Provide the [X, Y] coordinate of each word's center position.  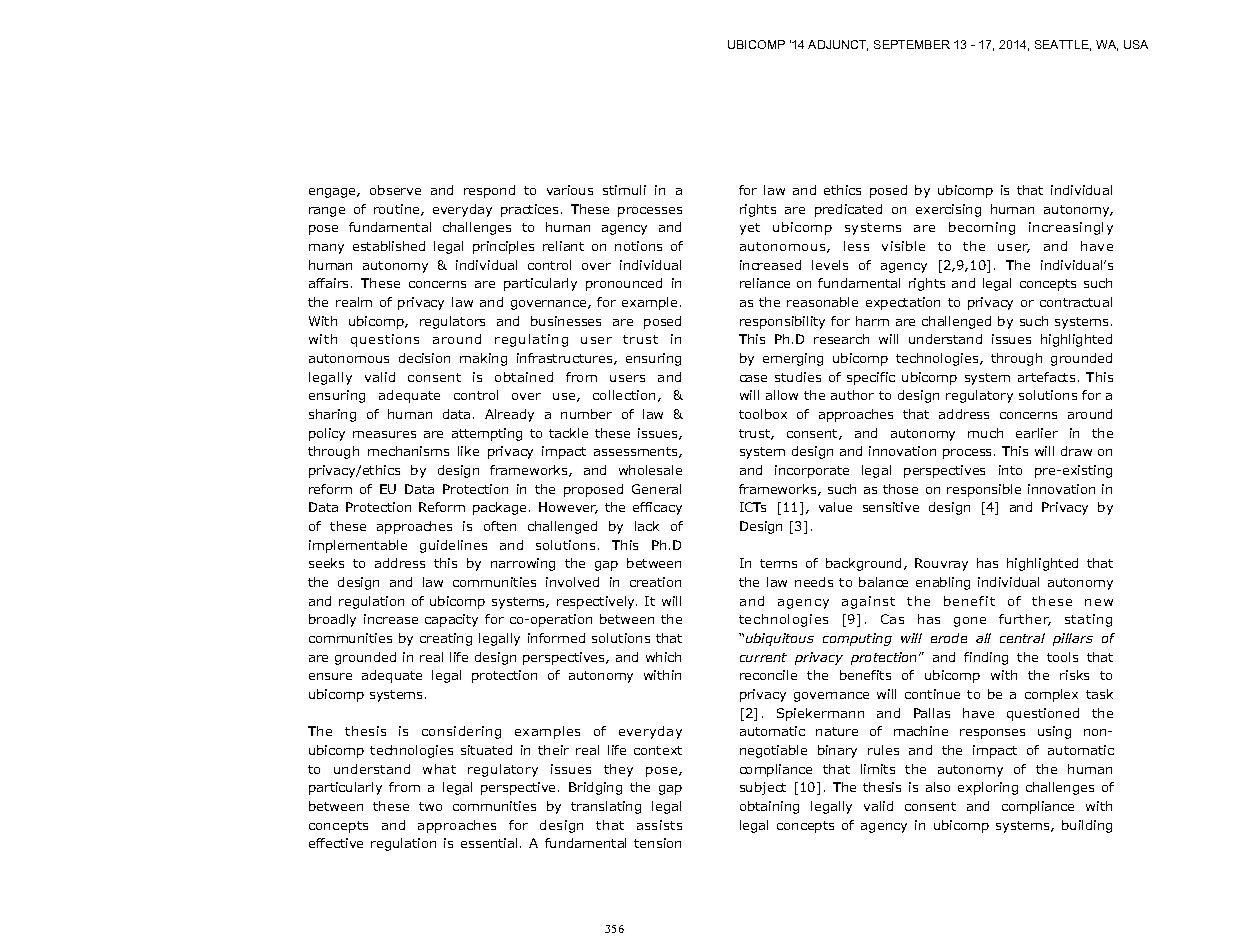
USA [1136, 44]
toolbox [763, 414]
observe [395, 190]
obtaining [769, 807]
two [430, 806]
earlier [1037, 433]
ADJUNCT [838, 45]
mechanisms [408, 451]
